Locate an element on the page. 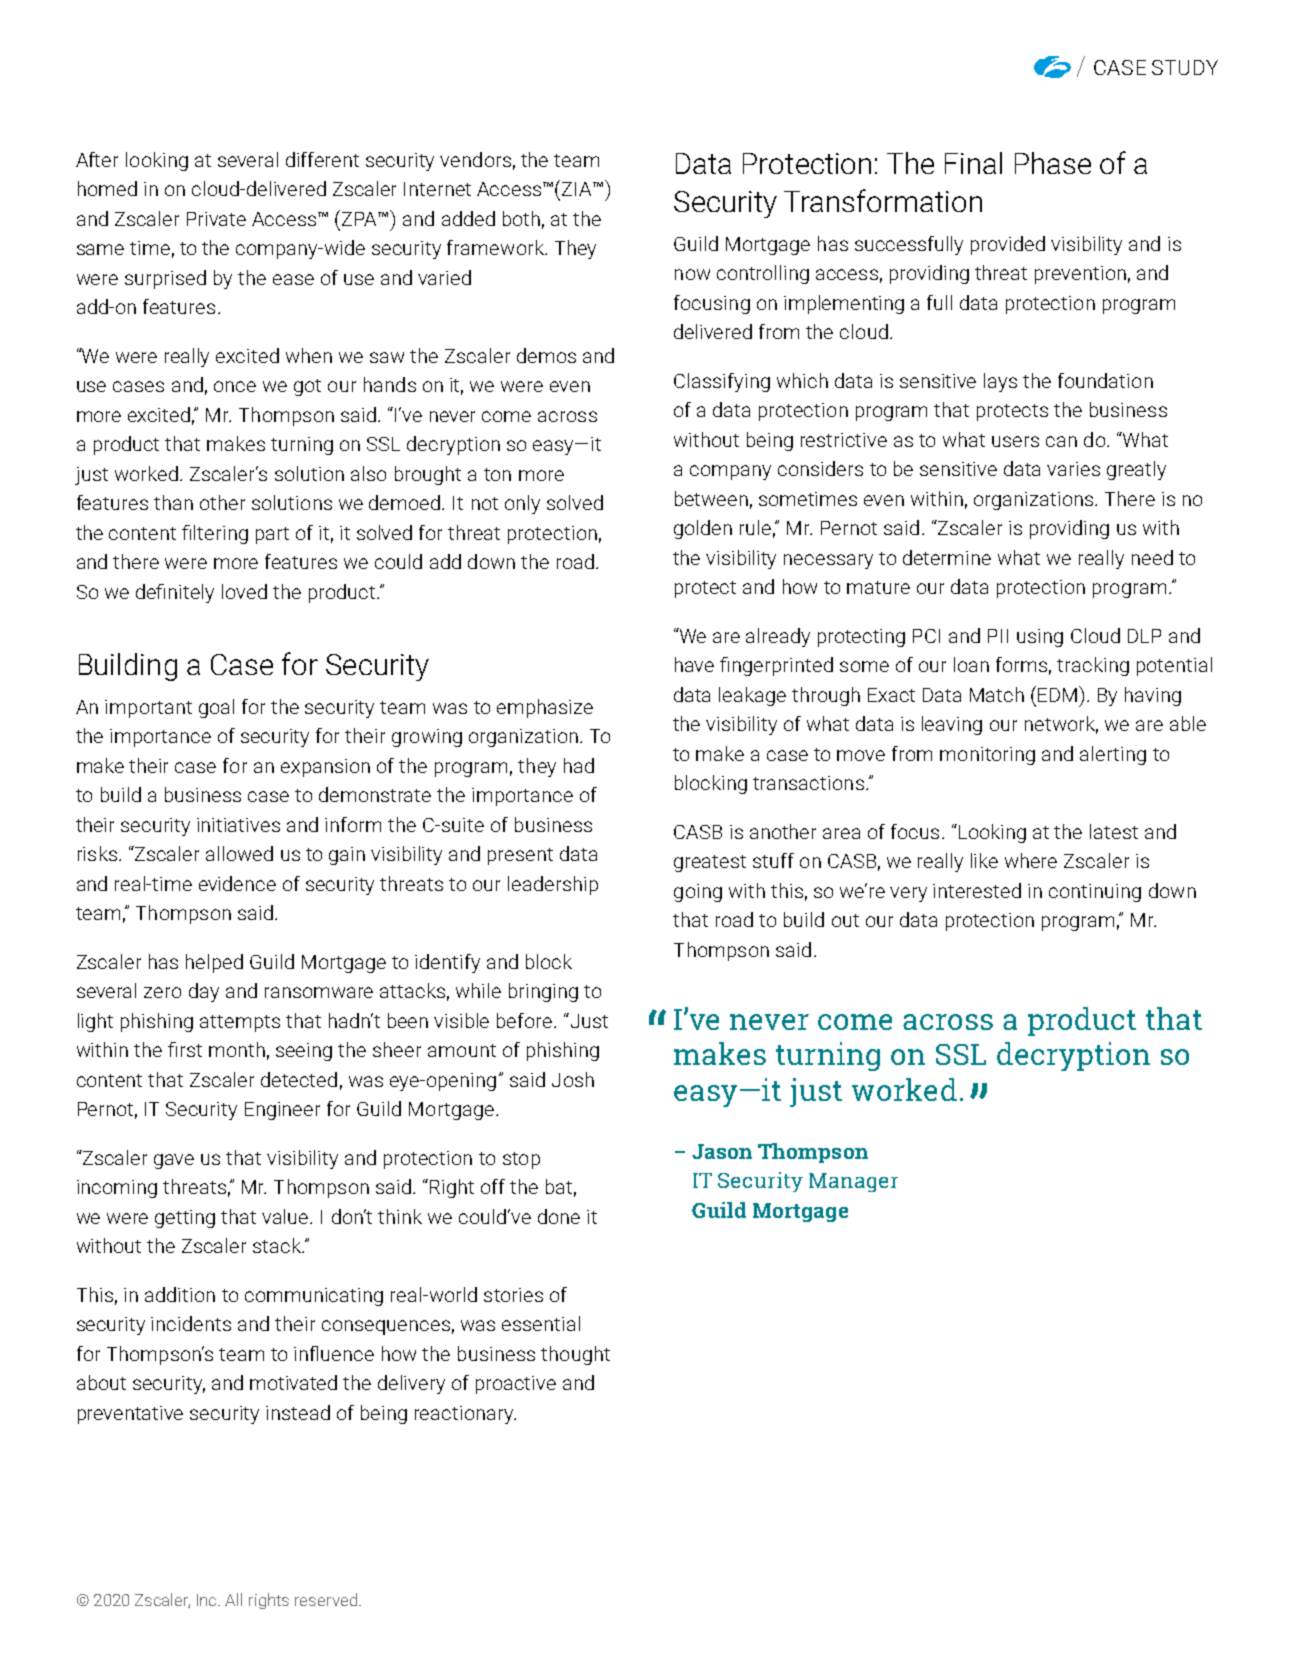 The image size is (1290, 1669). reserved is located at coordinates (326, 1599).
